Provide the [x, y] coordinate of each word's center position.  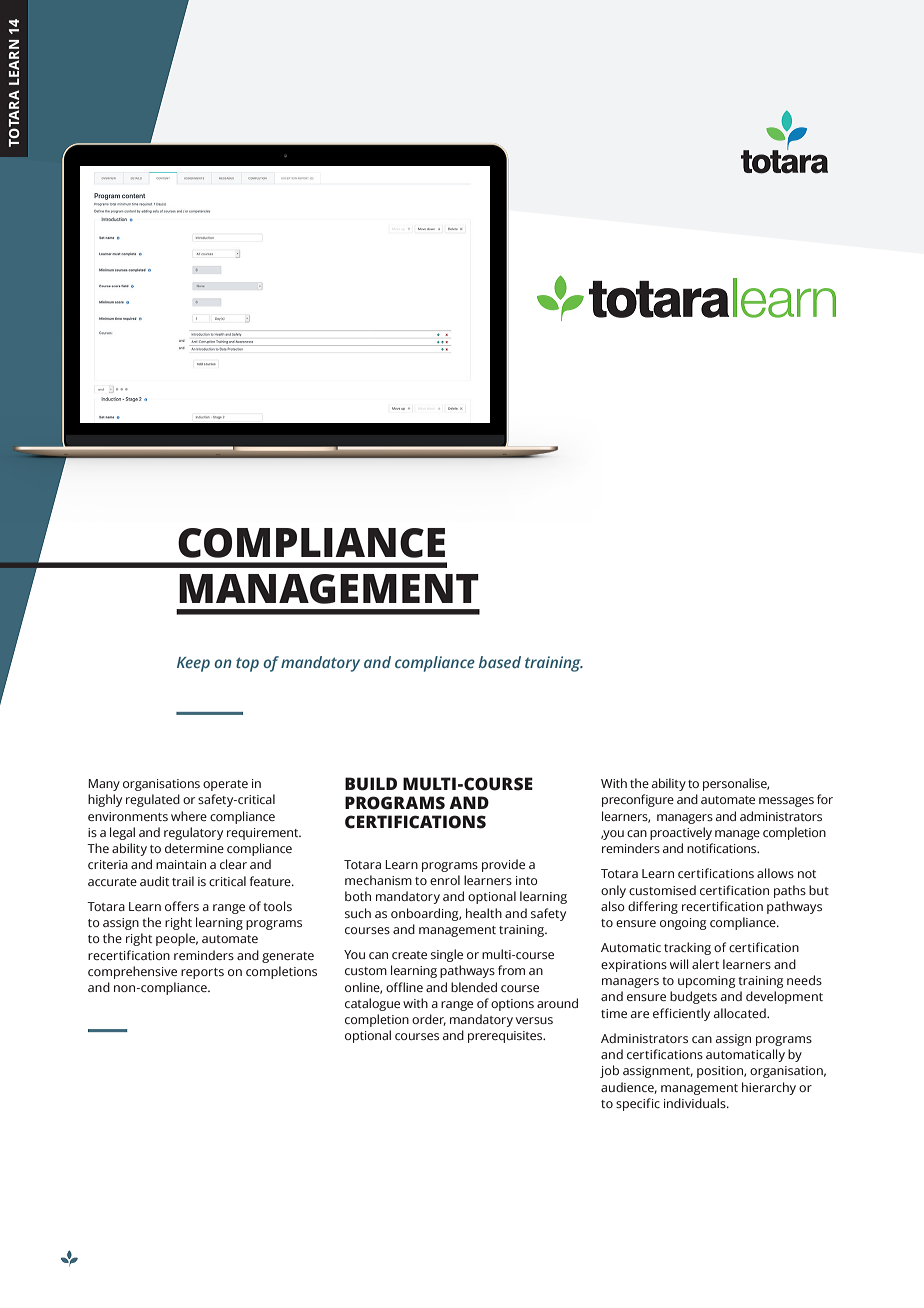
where [189, 816]
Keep [193, 664]
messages [786, 802]
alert [705, 964]
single [447, 955]
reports [202, 973]
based [500, 662]
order [429, 1020]
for [825, 799]
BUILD [371, 784]
